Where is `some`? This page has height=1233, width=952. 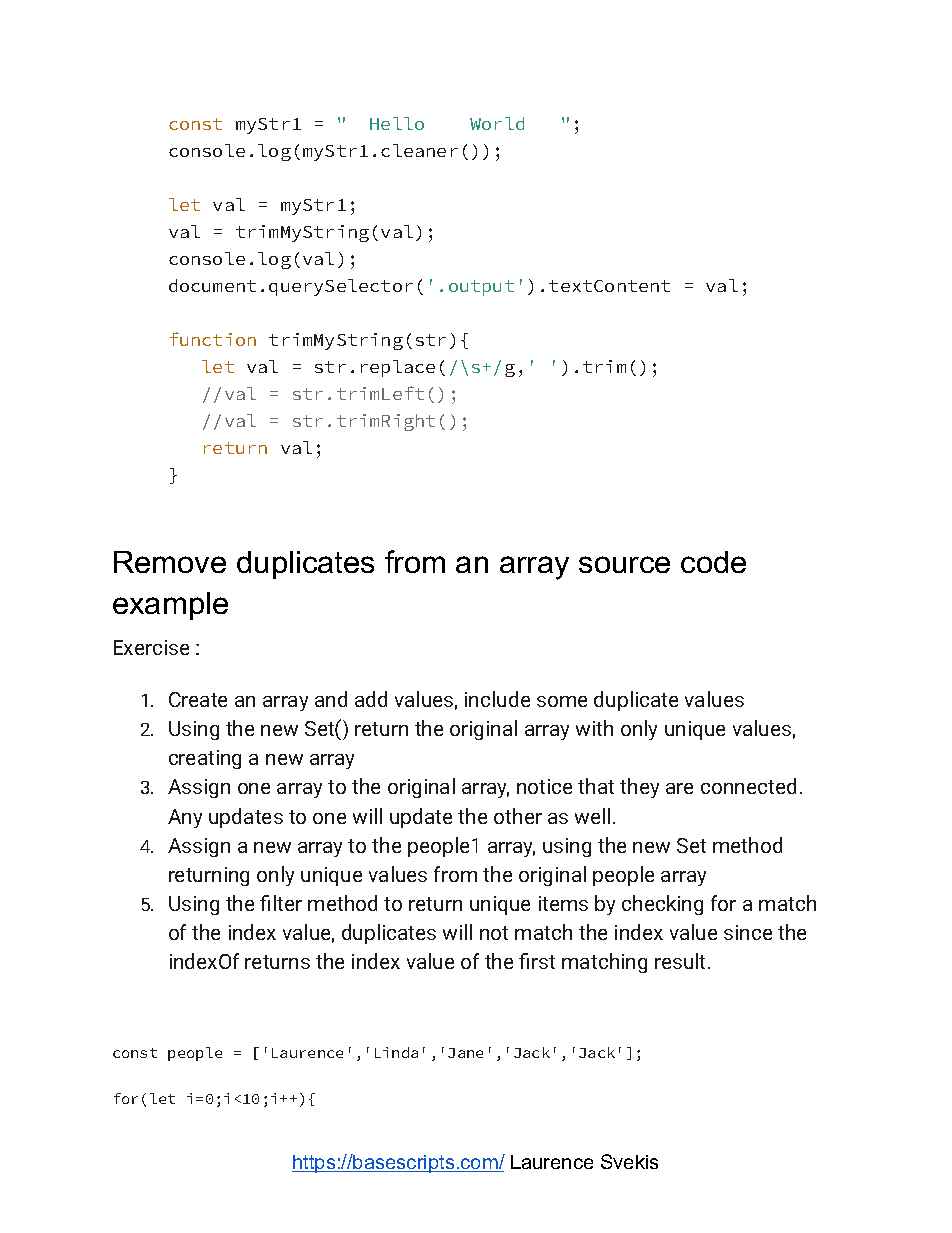 some is located at coordinates (562, 701).
